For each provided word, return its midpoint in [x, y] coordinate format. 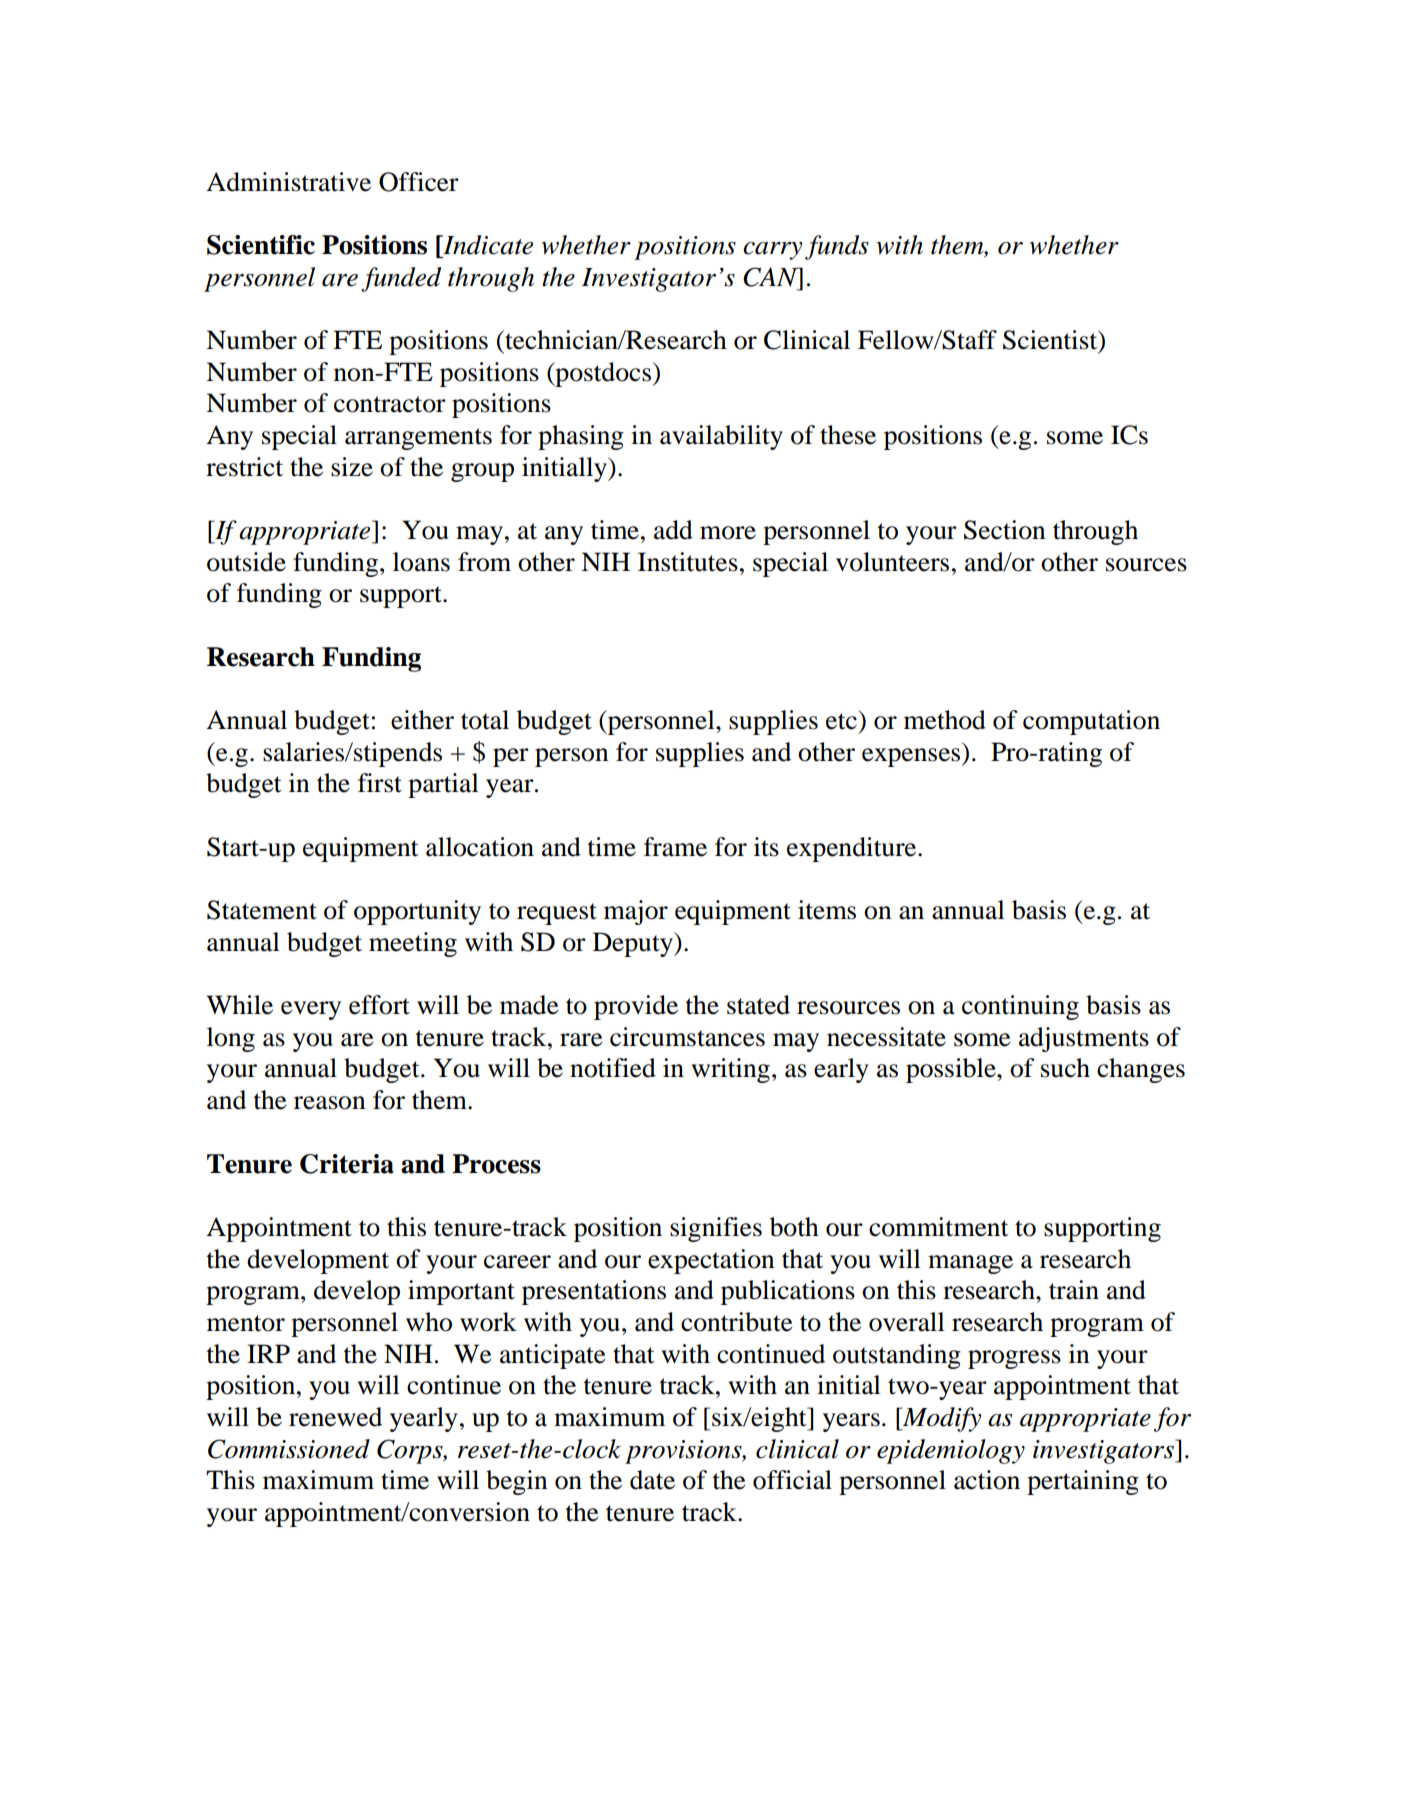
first [380, 783]
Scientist [1051, 341]
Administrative [288, 182]
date [652, 1480]
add [673, 530]
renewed [335, 1417]
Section [1005, 530]
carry [772, 251]
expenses [912, 757]
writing [731, 1070]
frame [675, 847]
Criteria [347, 1164]
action [987, 1480]
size [352, 467]
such [1065, 1068]
